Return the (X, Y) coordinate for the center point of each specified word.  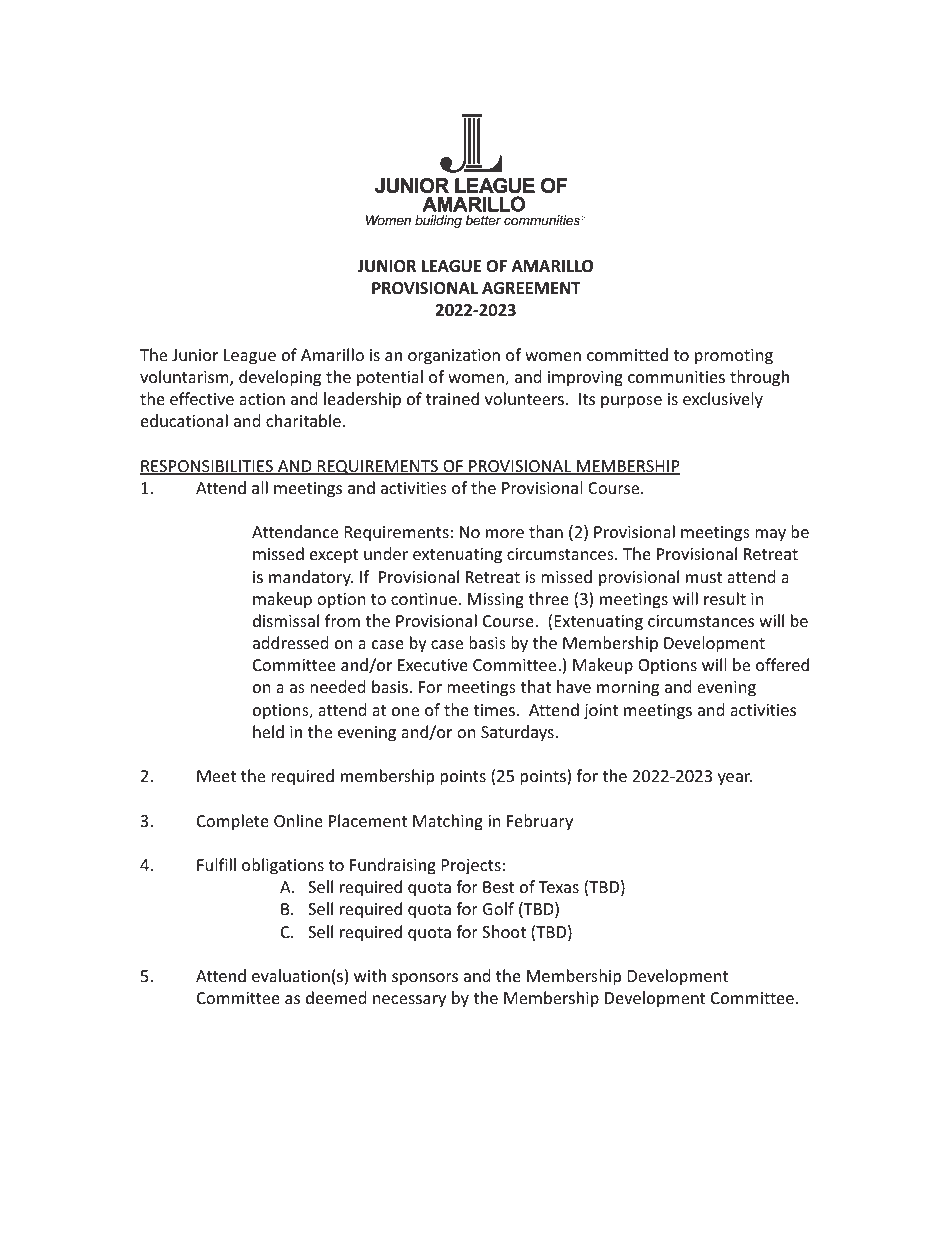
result (725, 598)
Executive (433, 665)
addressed (290, 642)
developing (280, 378)
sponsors (425, 979)
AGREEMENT (531, 288)
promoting (734, 357)
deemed (336, 997)
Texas (559, 887)
